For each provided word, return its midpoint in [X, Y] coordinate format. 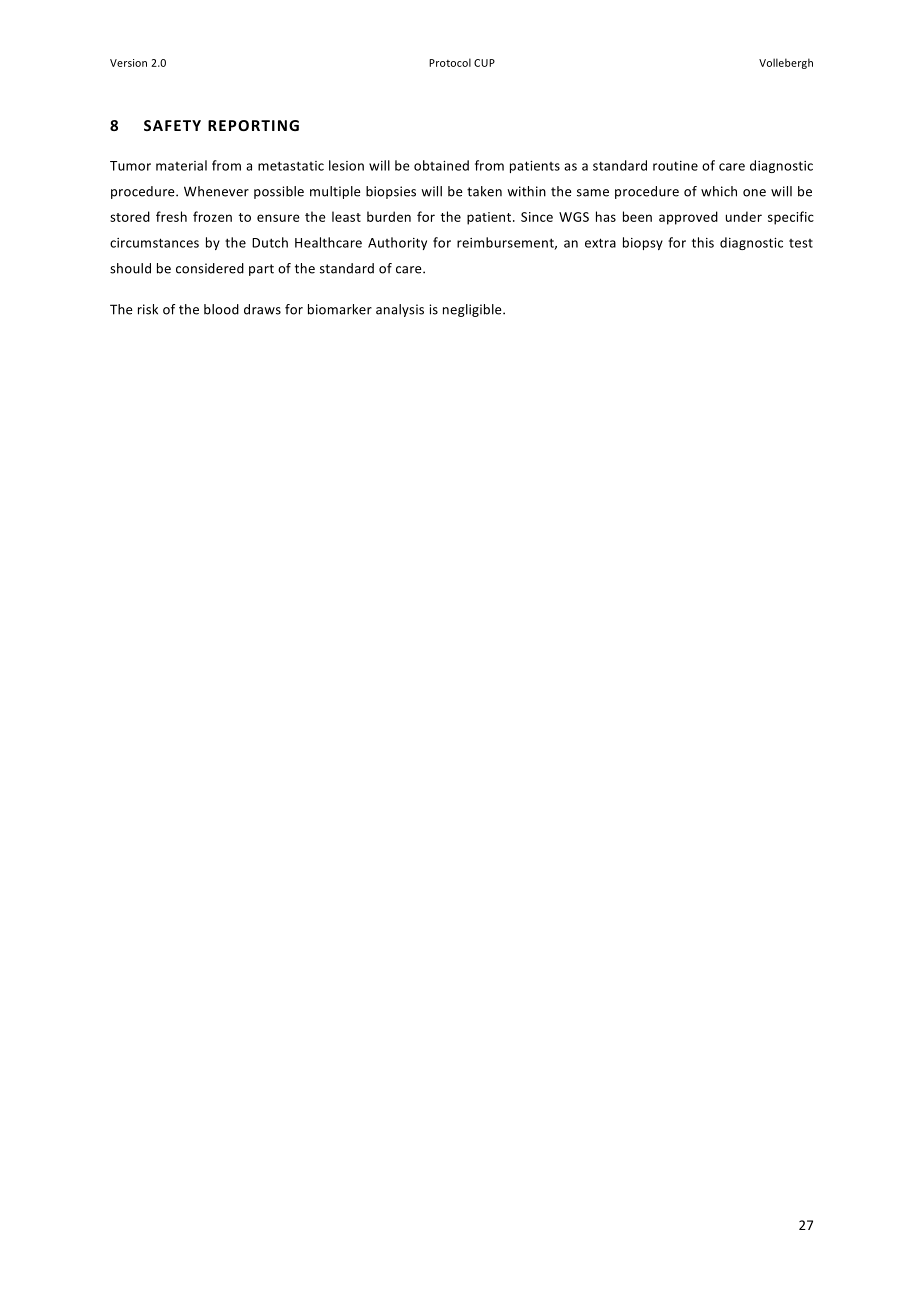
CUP [484, 63]
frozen [212, 216]
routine [675, 166]
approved [688, 218]
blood [221, 309]
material [181, 165]
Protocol [450, 62]
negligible [473, 310]
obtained [441, 165]
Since [537, 217]
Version [128, 63]
